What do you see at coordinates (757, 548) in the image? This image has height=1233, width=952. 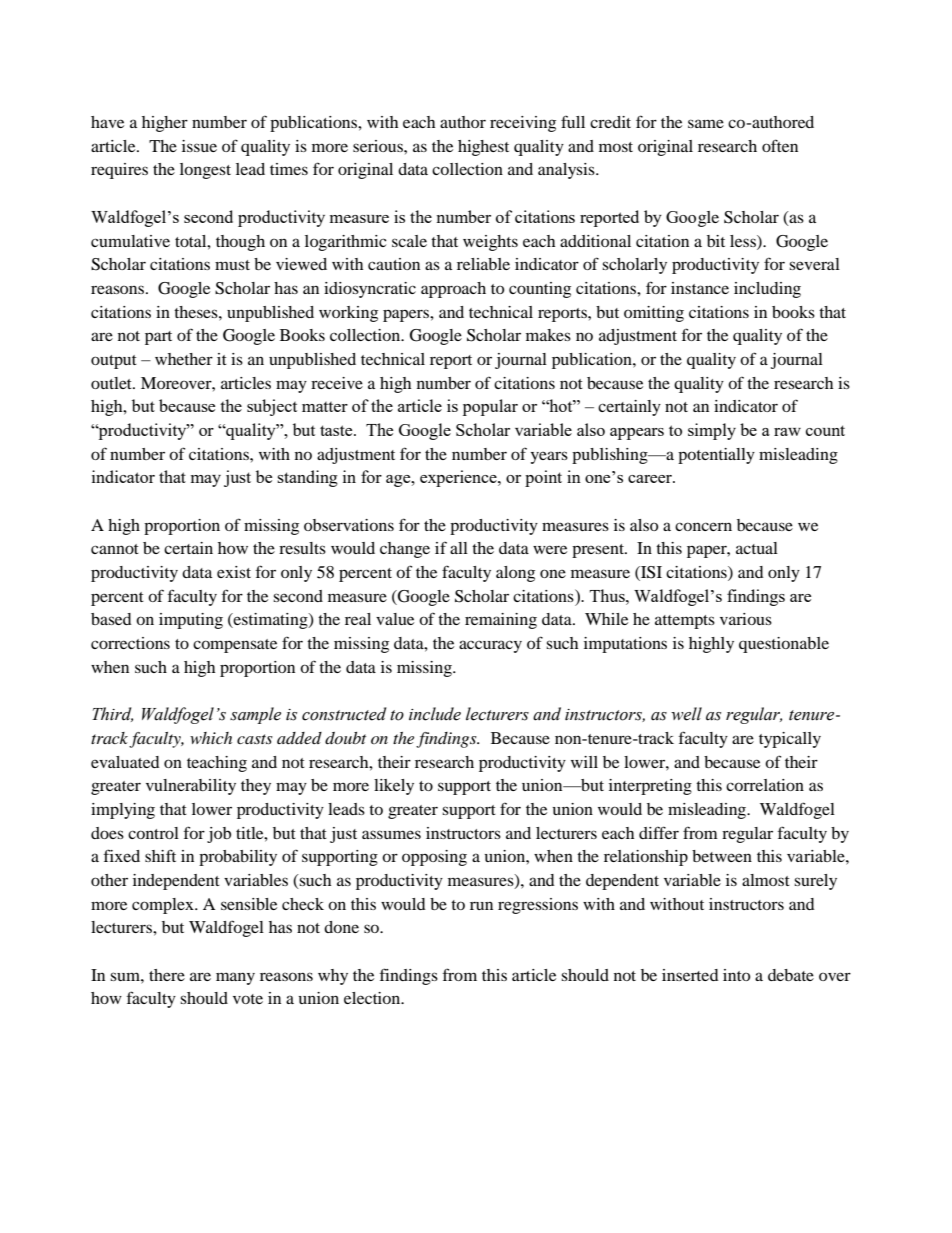 I see `actual` at bounding box center [757, 548].
